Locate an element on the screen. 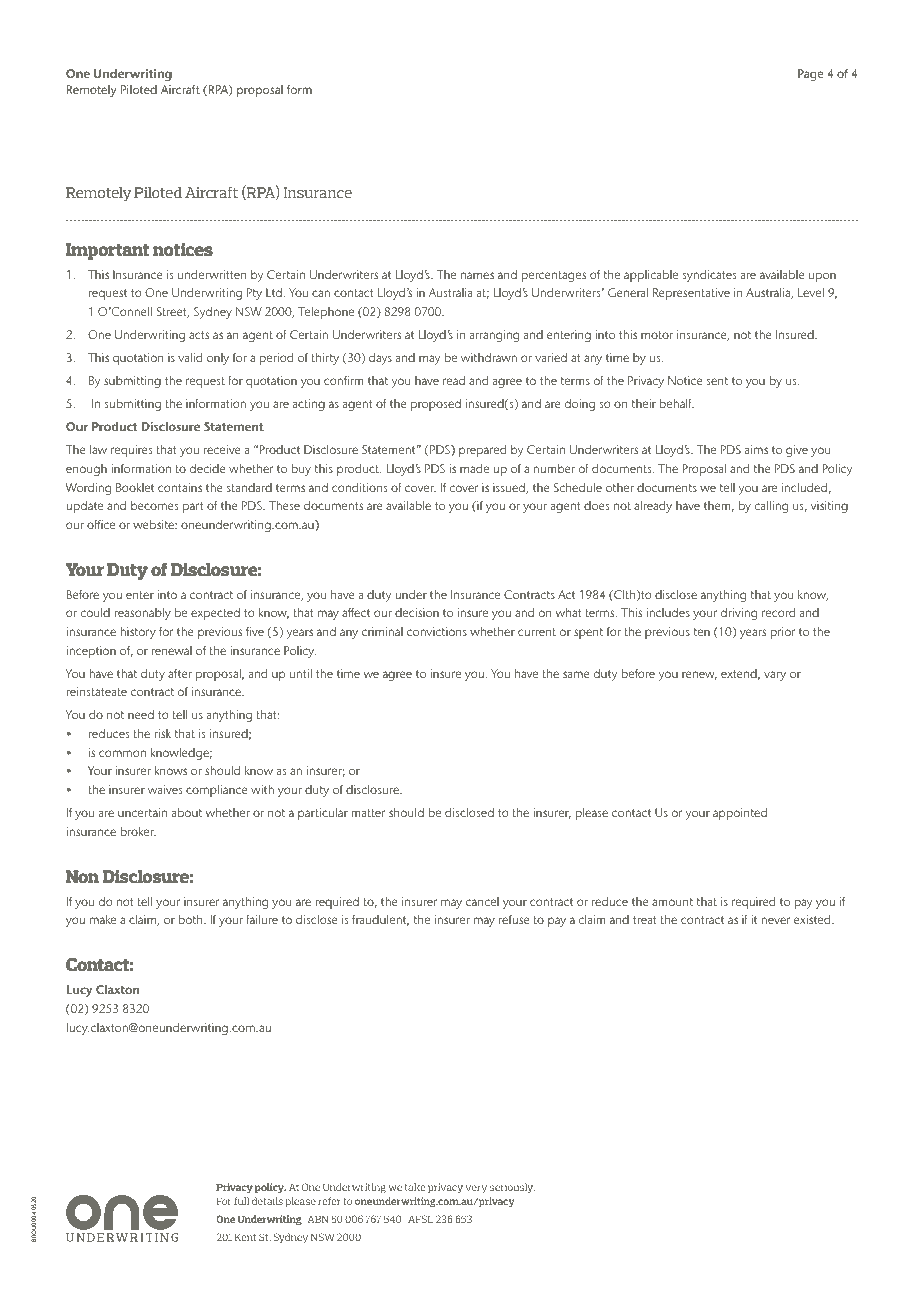 The width and height of the screenshot is (924, 1308). never is located at coordinates (776, 920).
